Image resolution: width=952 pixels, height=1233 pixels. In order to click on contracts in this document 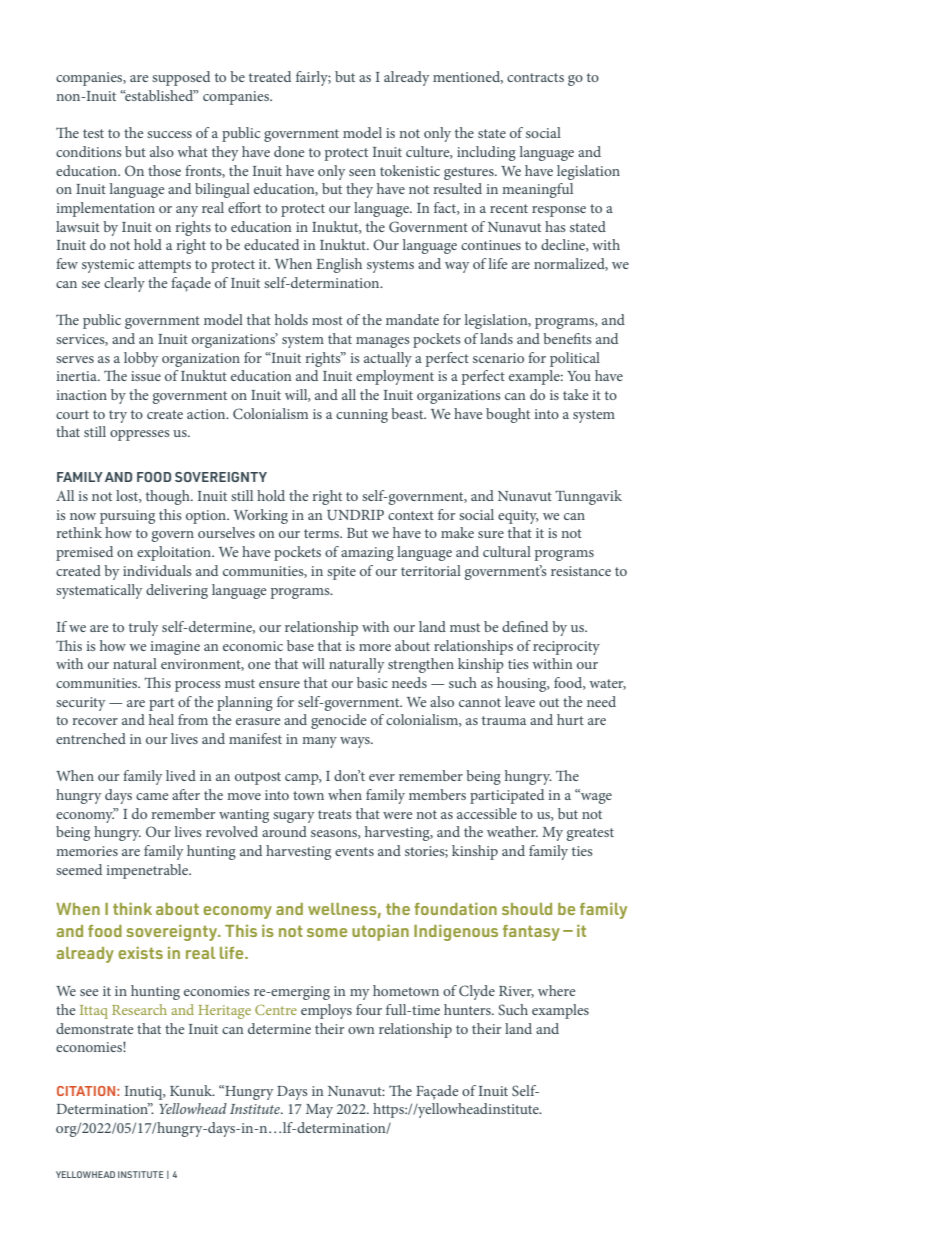, I will do `click(535, 77)`.
